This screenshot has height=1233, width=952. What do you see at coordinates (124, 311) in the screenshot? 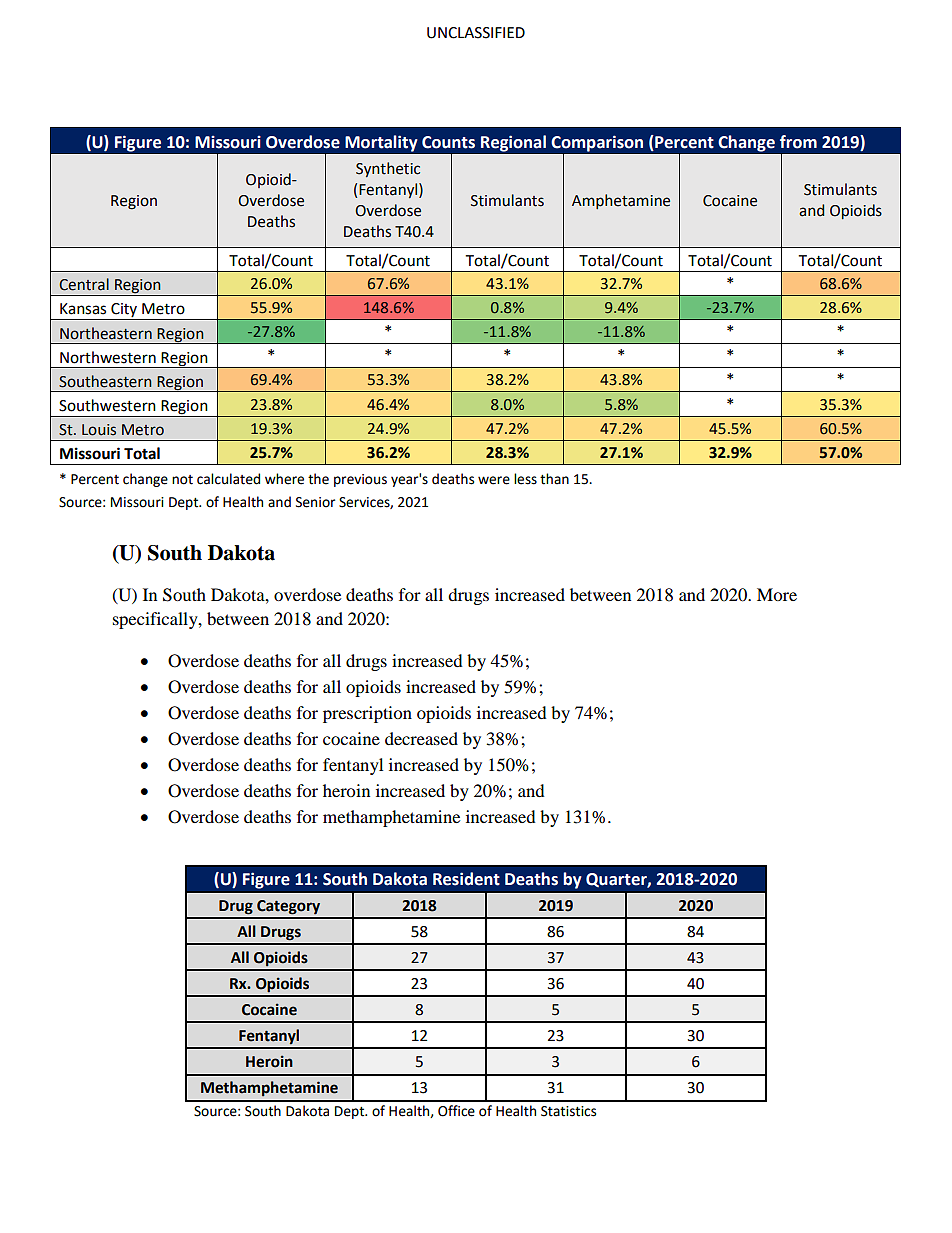
I see `City` at bounding box center [124, 311].
